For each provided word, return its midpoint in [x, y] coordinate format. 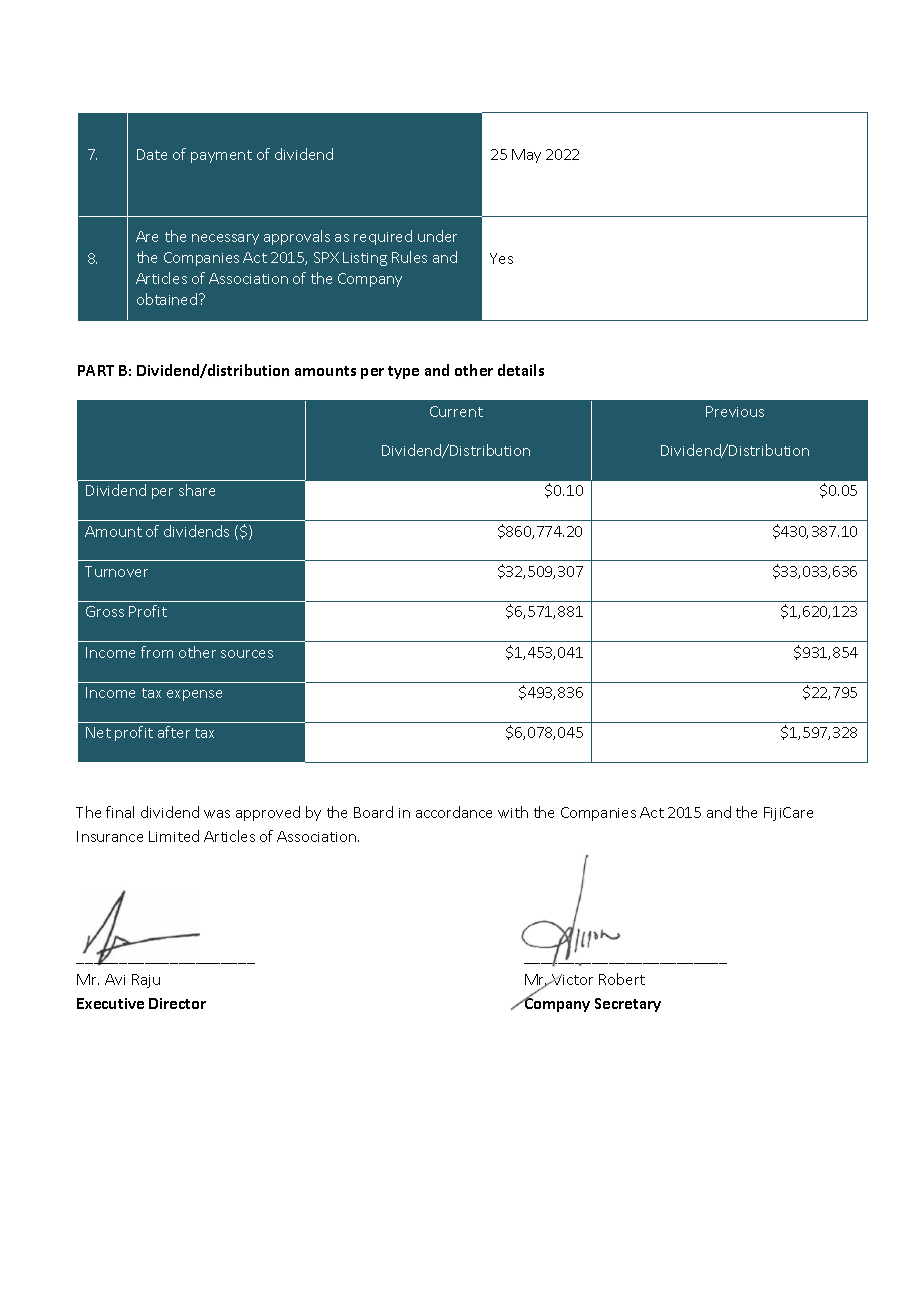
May [526, 156]
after [174, 732]
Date [152, 154]
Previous [735, 411]
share [197, 490]
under [437, 236]
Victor [572, 979]
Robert [622, 979]
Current [456, 411]
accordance [454, 812]
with [513, 812]
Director [177, 1003]
